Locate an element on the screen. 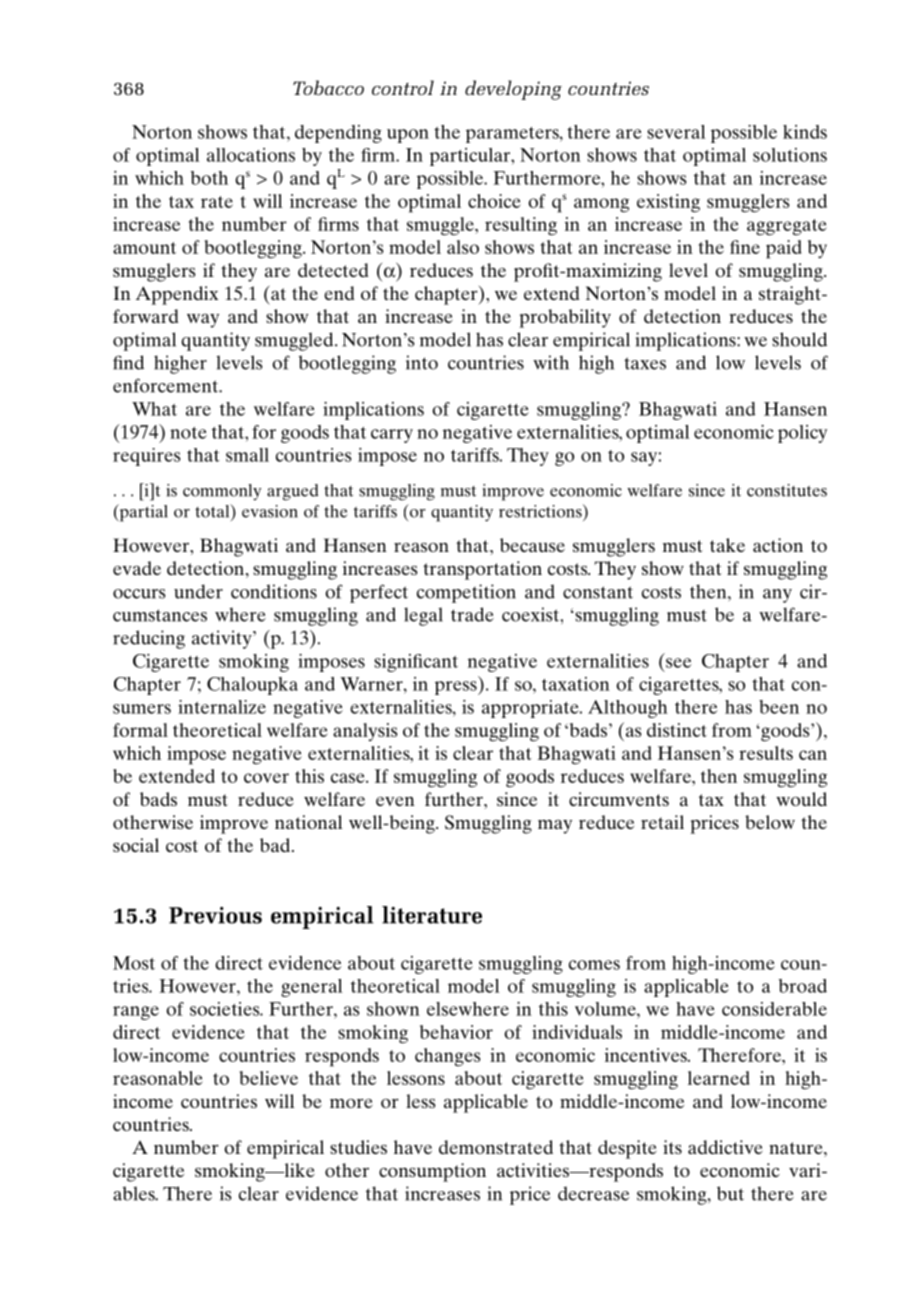  under is located at coordinates (198, 591).
